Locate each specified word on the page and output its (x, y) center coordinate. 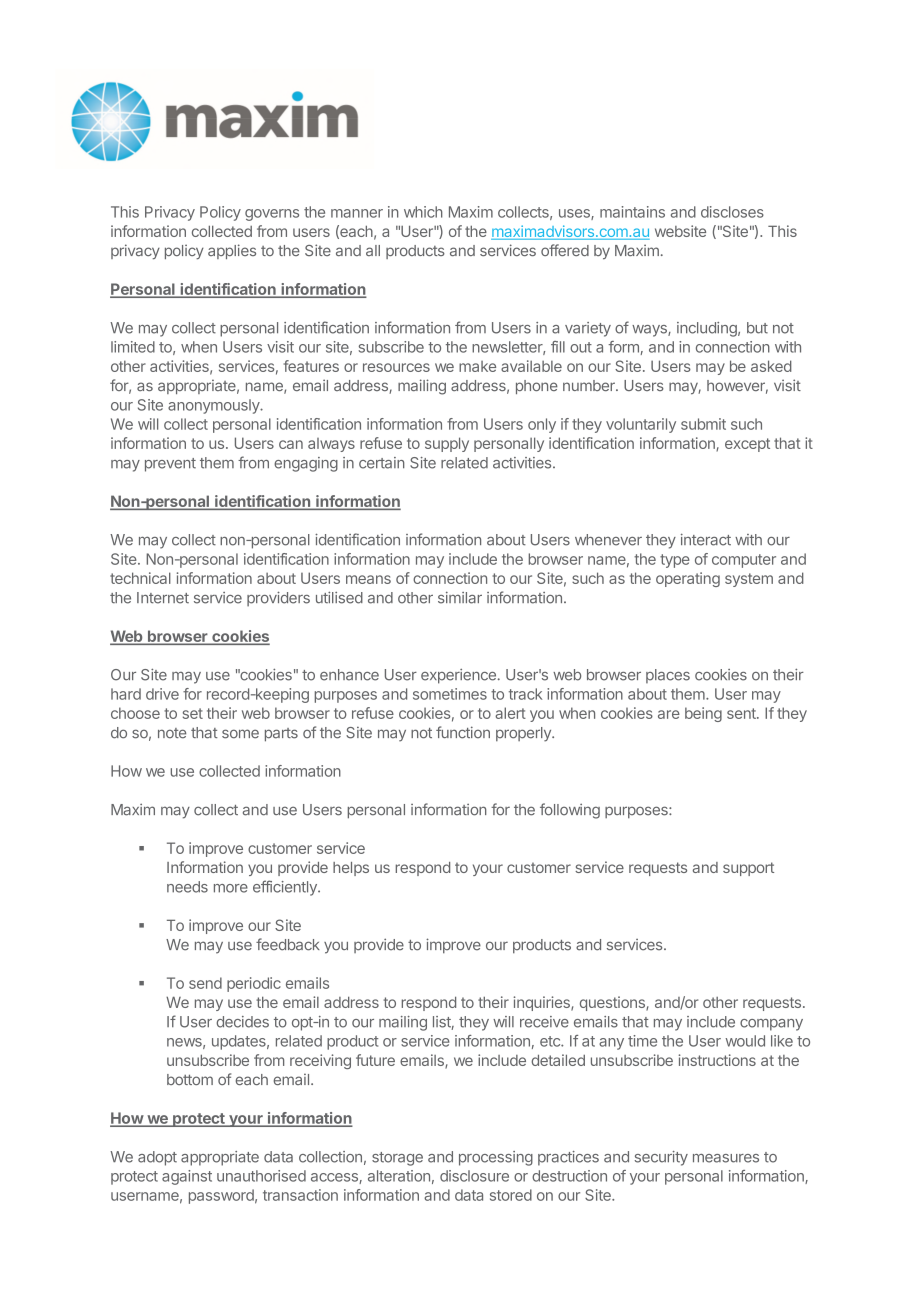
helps (351, 869)
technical (140, 578)
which (423, 212)
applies (232, 251)
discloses (732, 212)
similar (460, 598)
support (748, 869)
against (187, 1177)
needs (187, 887)
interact (706, 539)
